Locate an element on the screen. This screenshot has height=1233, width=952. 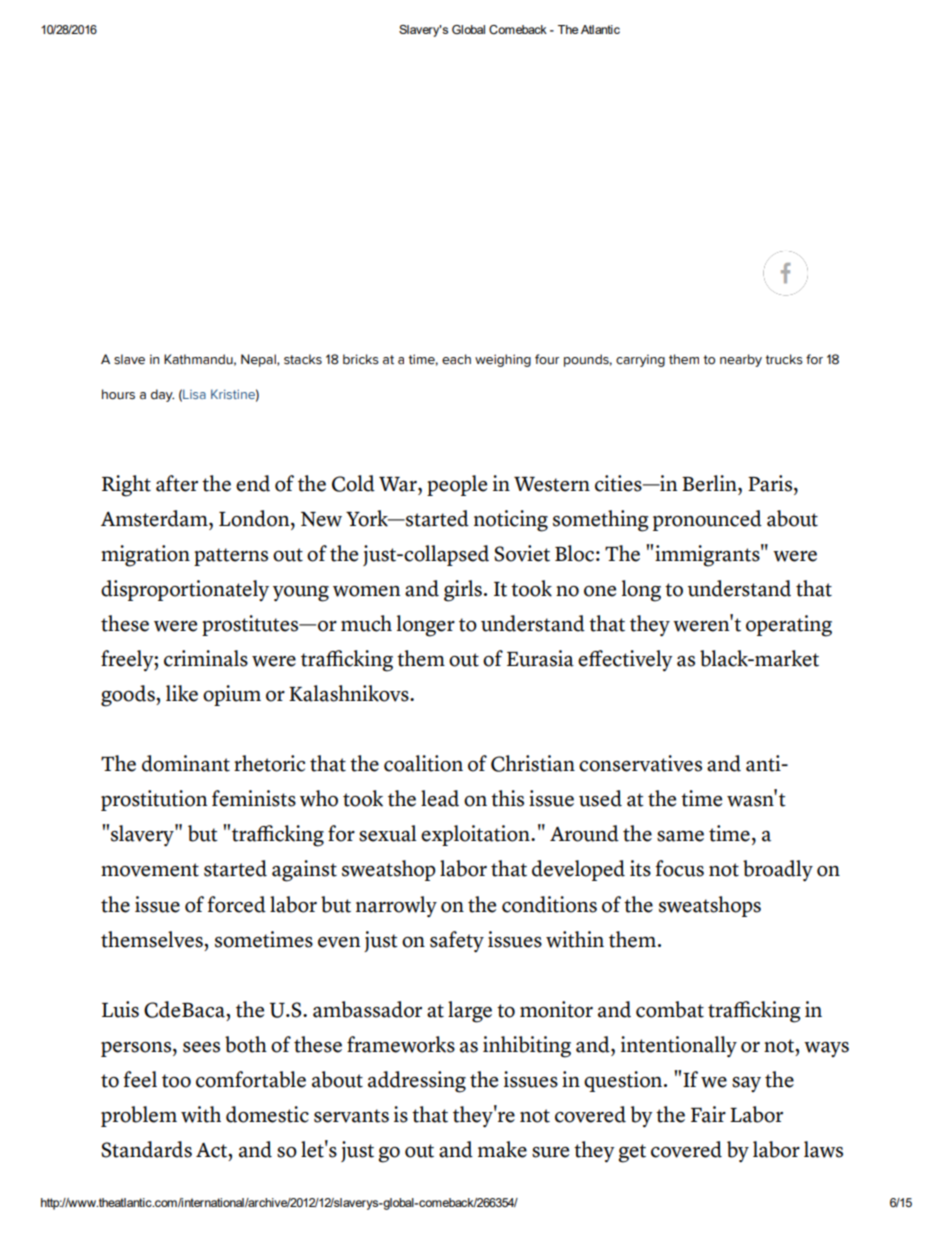
day is located at coordinates (162, 395).
